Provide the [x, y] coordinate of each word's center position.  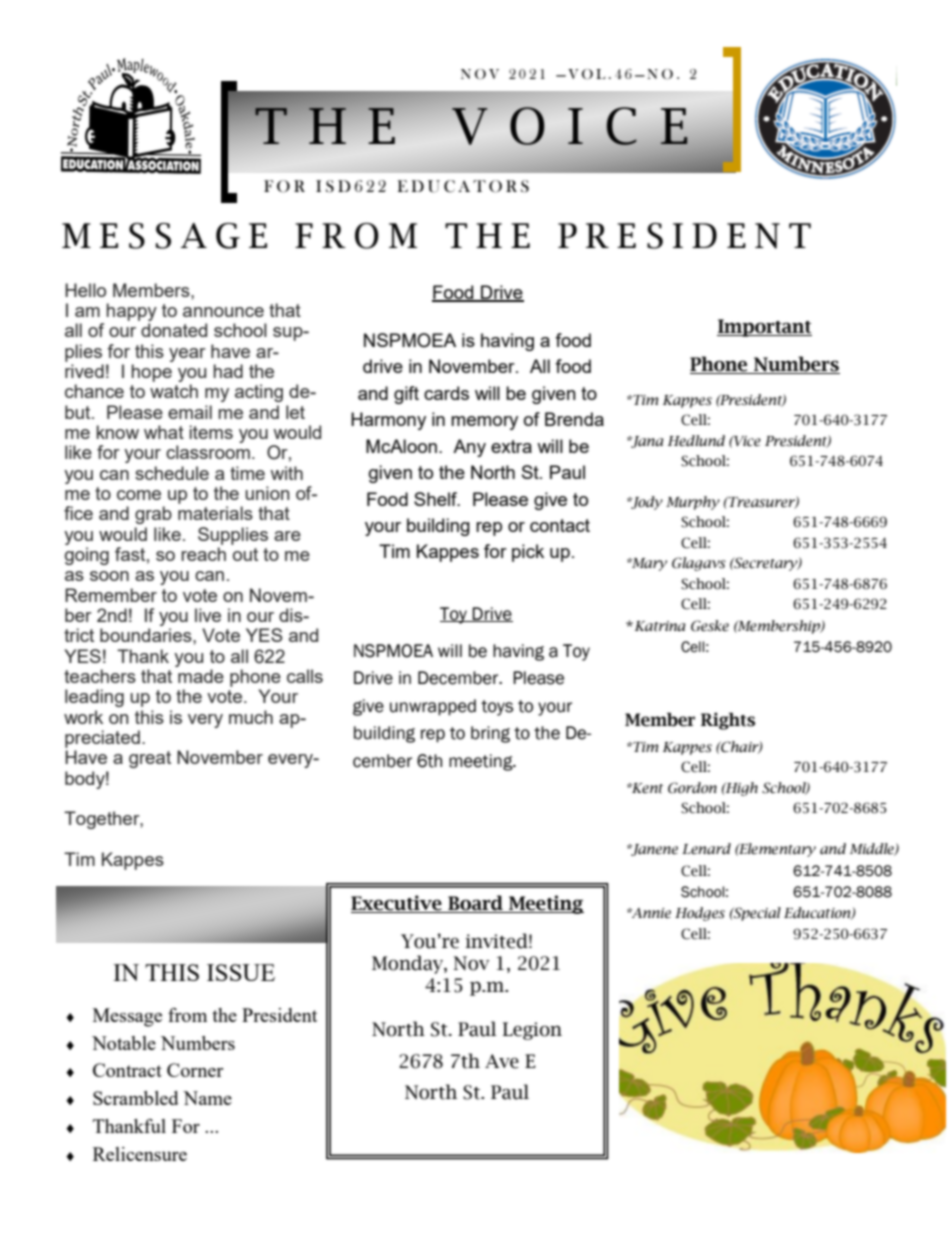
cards [446, 393]
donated [174, 330]
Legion [532, 1031]
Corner [195, 1070]
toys [497, 708]
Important [764, 328]
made [201, 676]
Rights [728, 721]
